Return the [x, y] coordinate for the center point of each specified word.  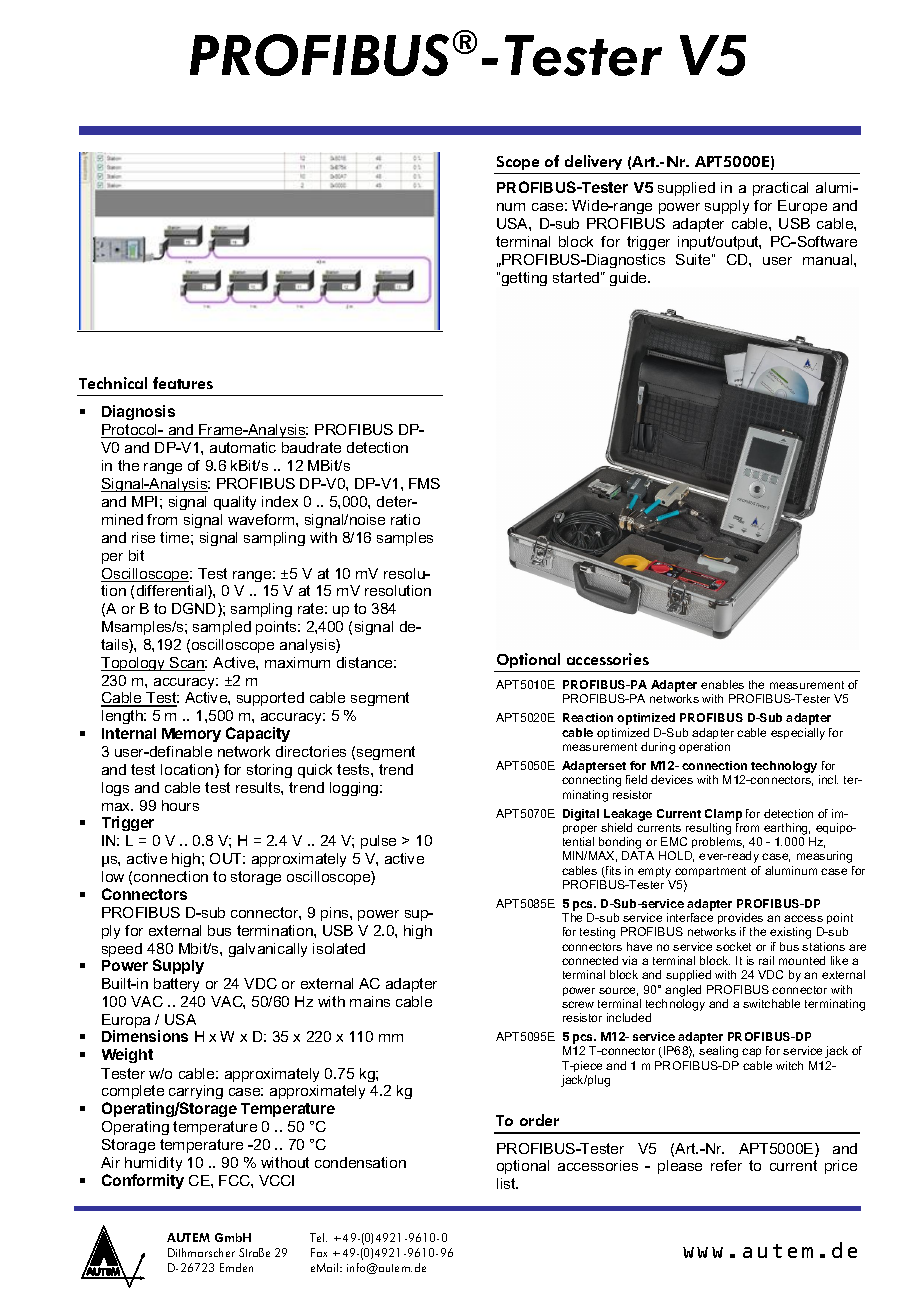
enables [722, 684]
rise [143, 537]
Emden [236, 1267]
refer [726, 1165]
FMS [424, 483]
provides [740, 920]
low [113, 876]
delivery [593, 162]
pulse [378, 842]
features [183, 383]
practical [780, 189]
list [507, 1183]
